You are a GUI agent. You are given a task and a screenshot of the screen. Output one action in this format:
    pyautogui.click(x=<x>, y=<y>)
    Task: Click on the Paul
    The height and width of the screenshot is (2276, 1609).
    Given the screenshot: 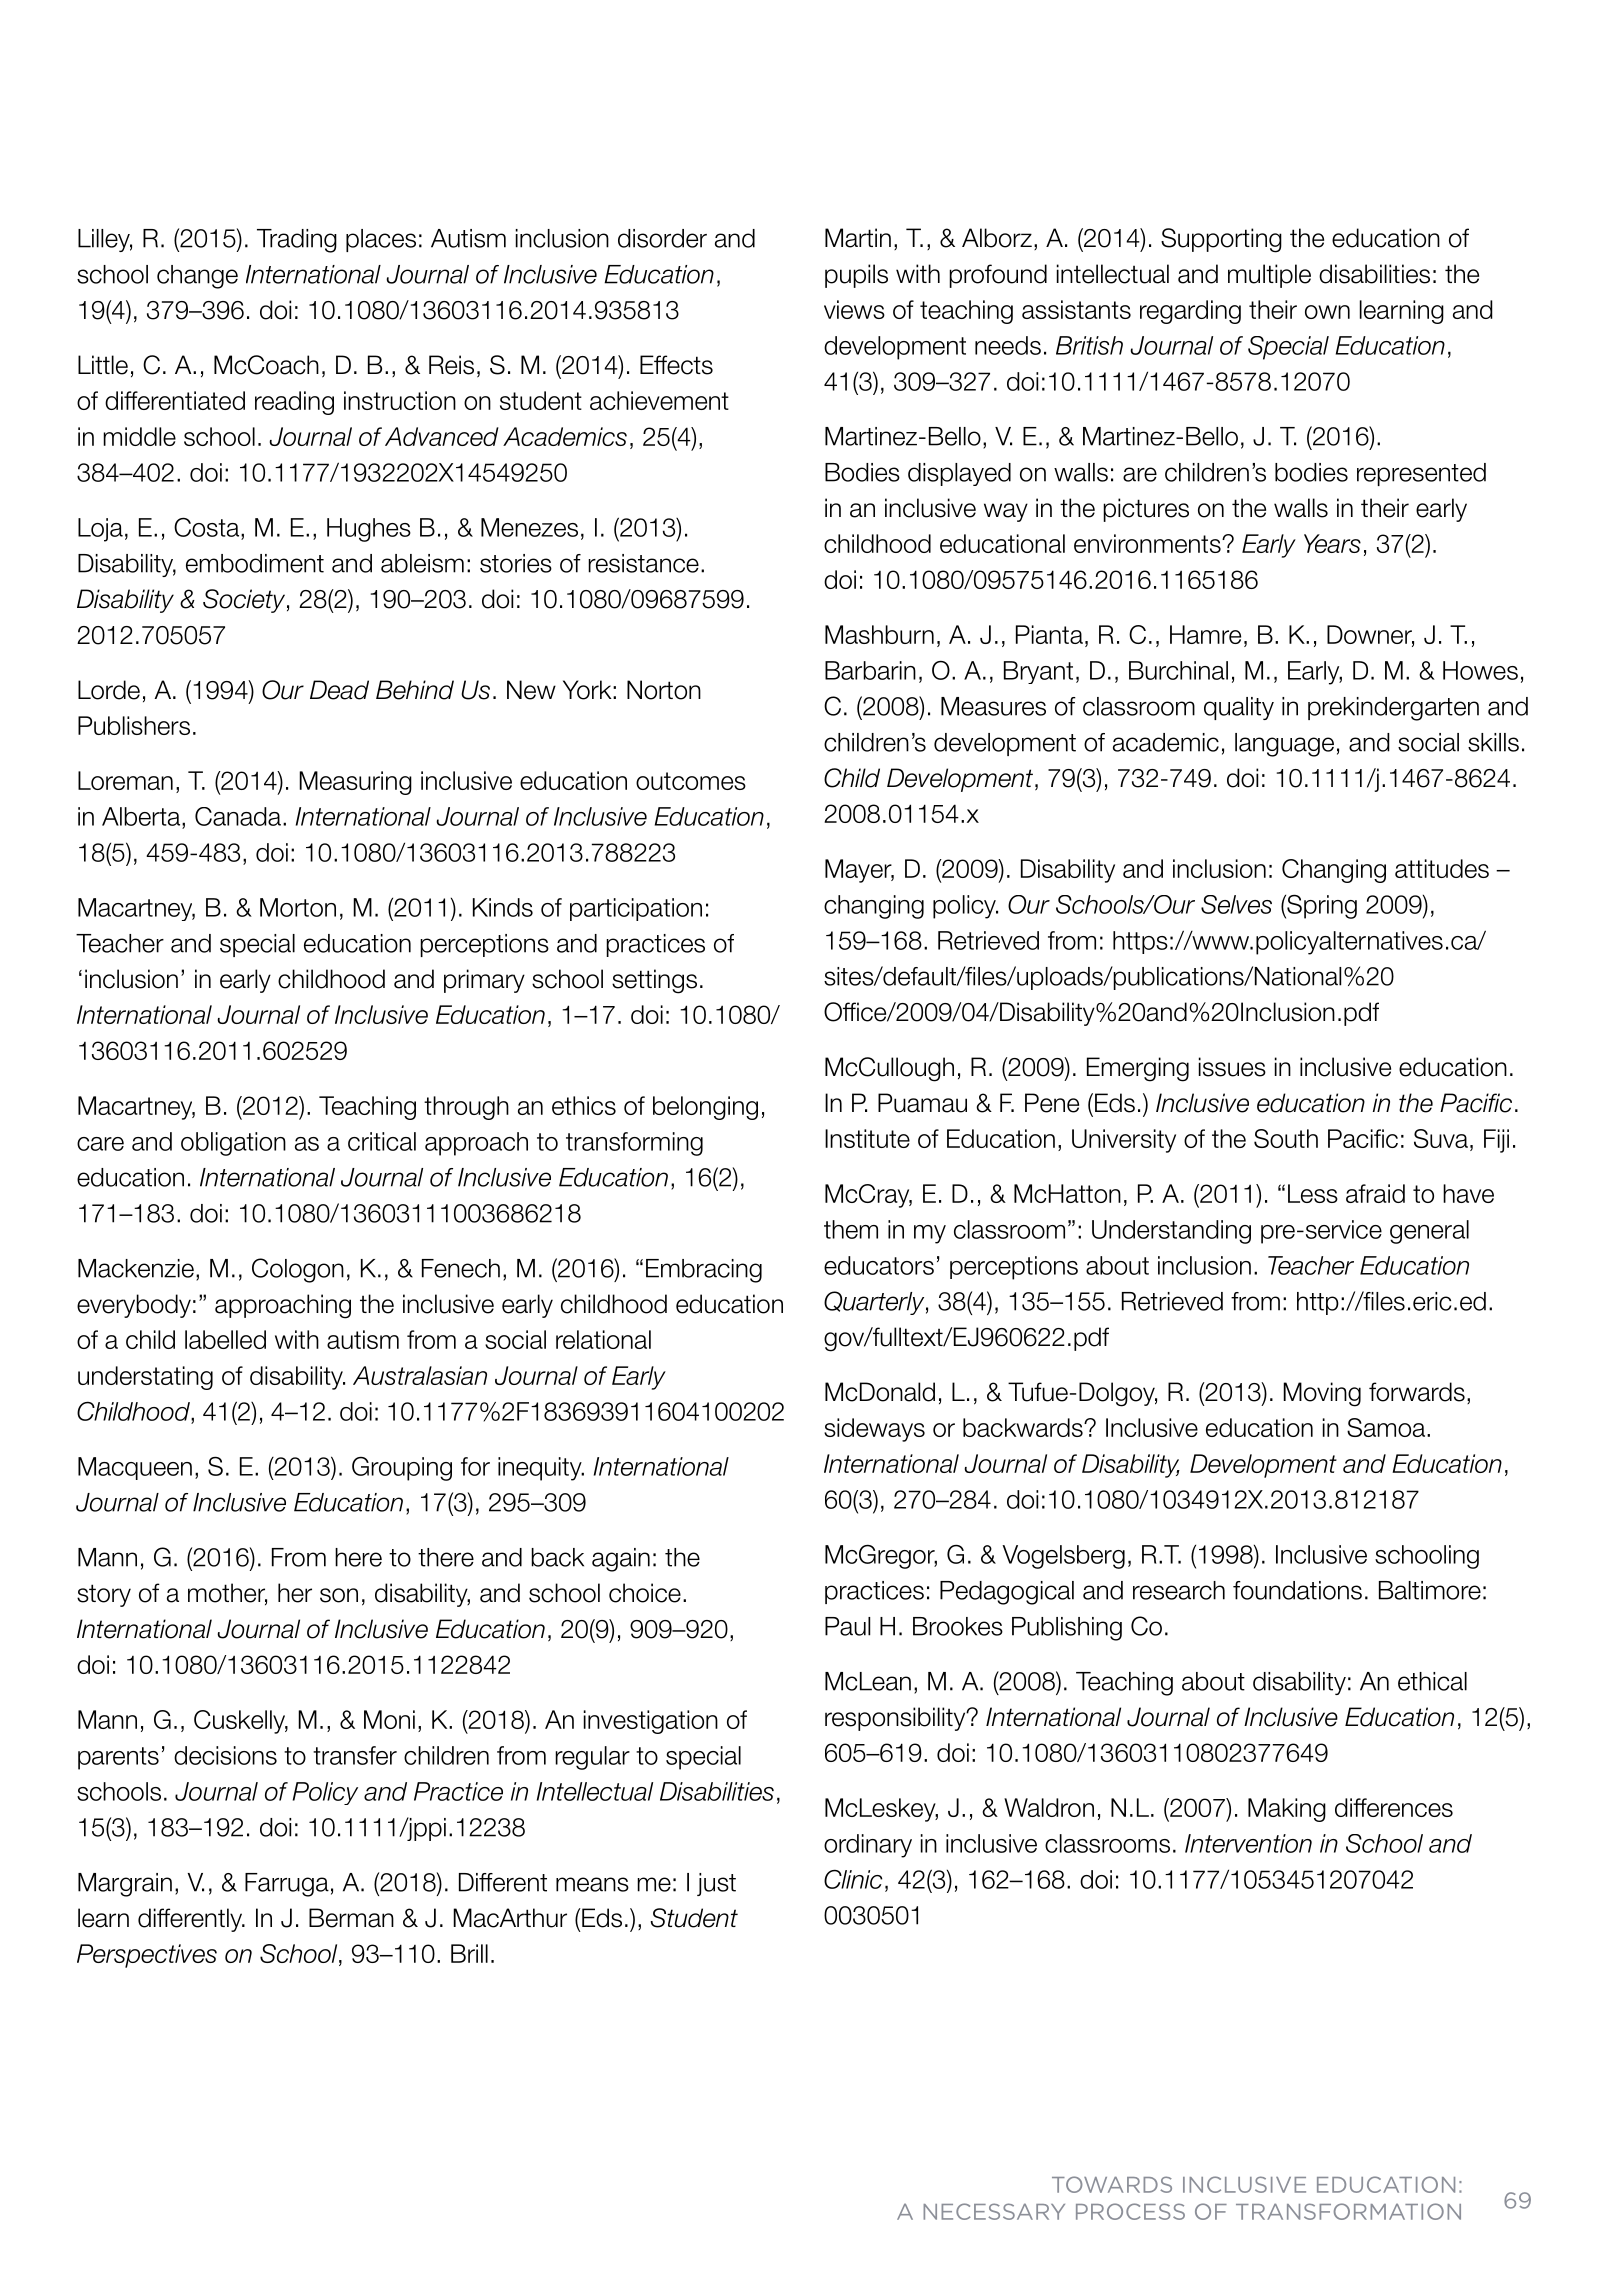 What is the action you would take?
    pyautogui.click(x=847, y=1626)
